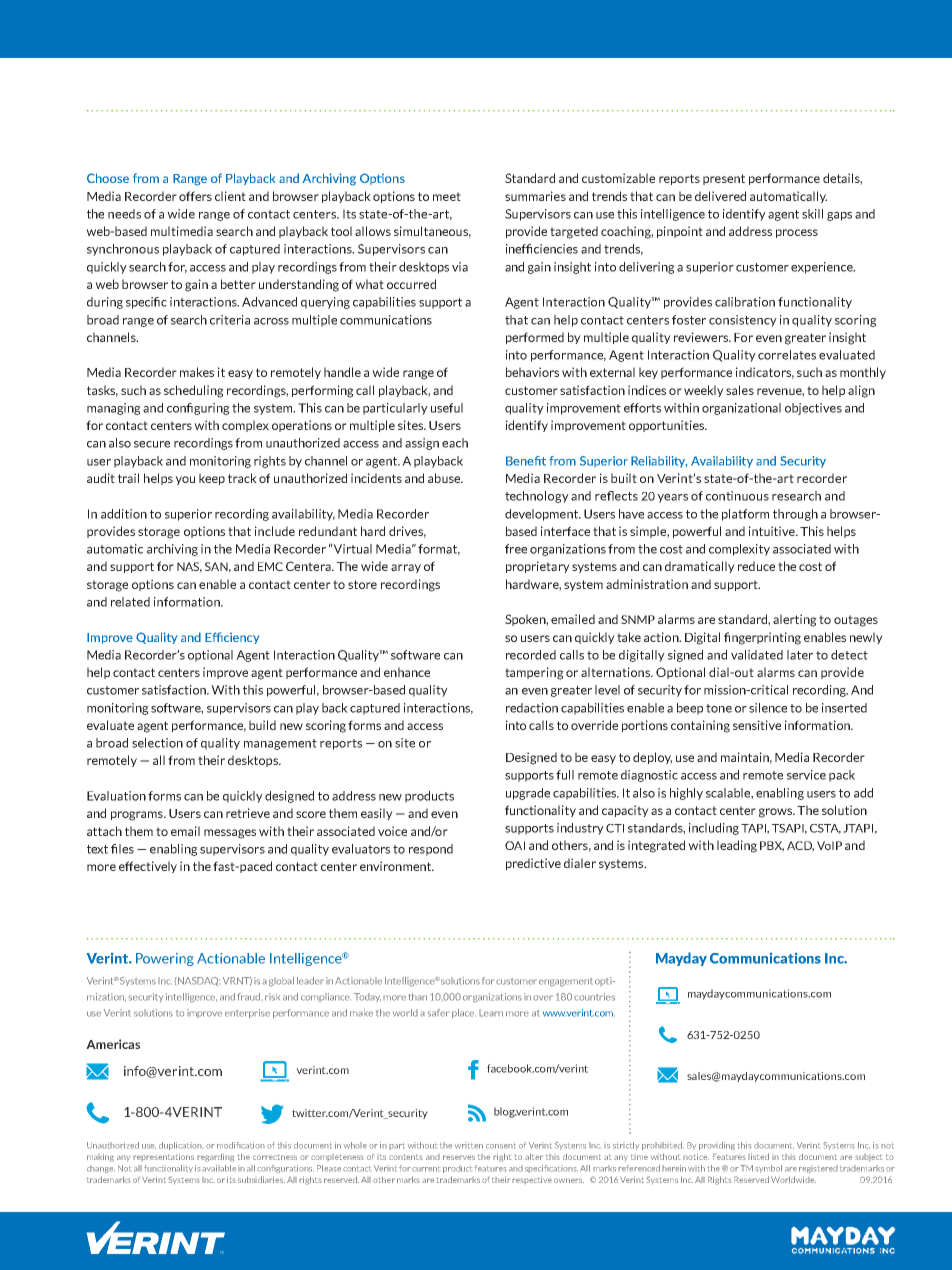 The image size is (952, 1270). I want to click on offers, so click(195, 196).
